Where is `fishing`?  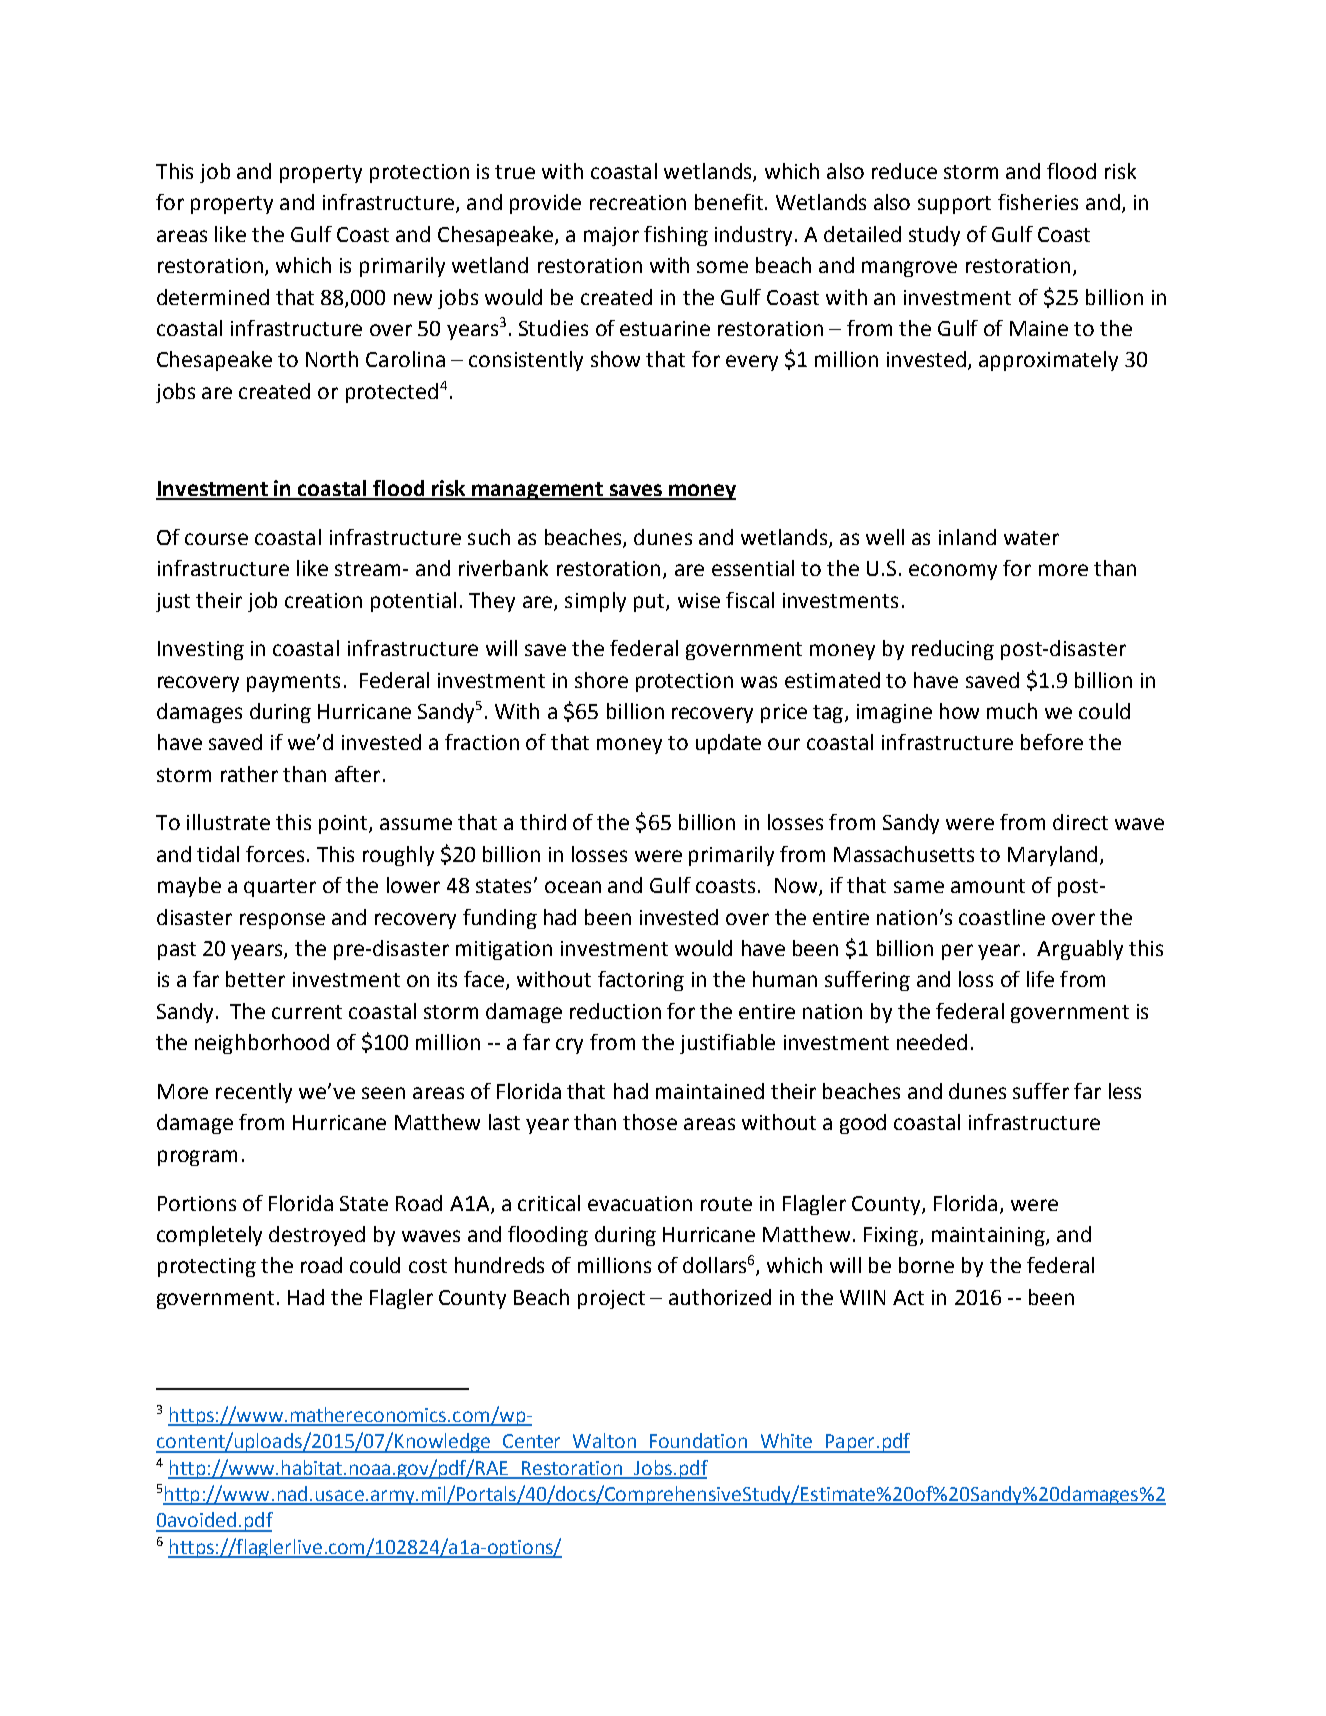 fishing is located at coordinates (676, 236).
